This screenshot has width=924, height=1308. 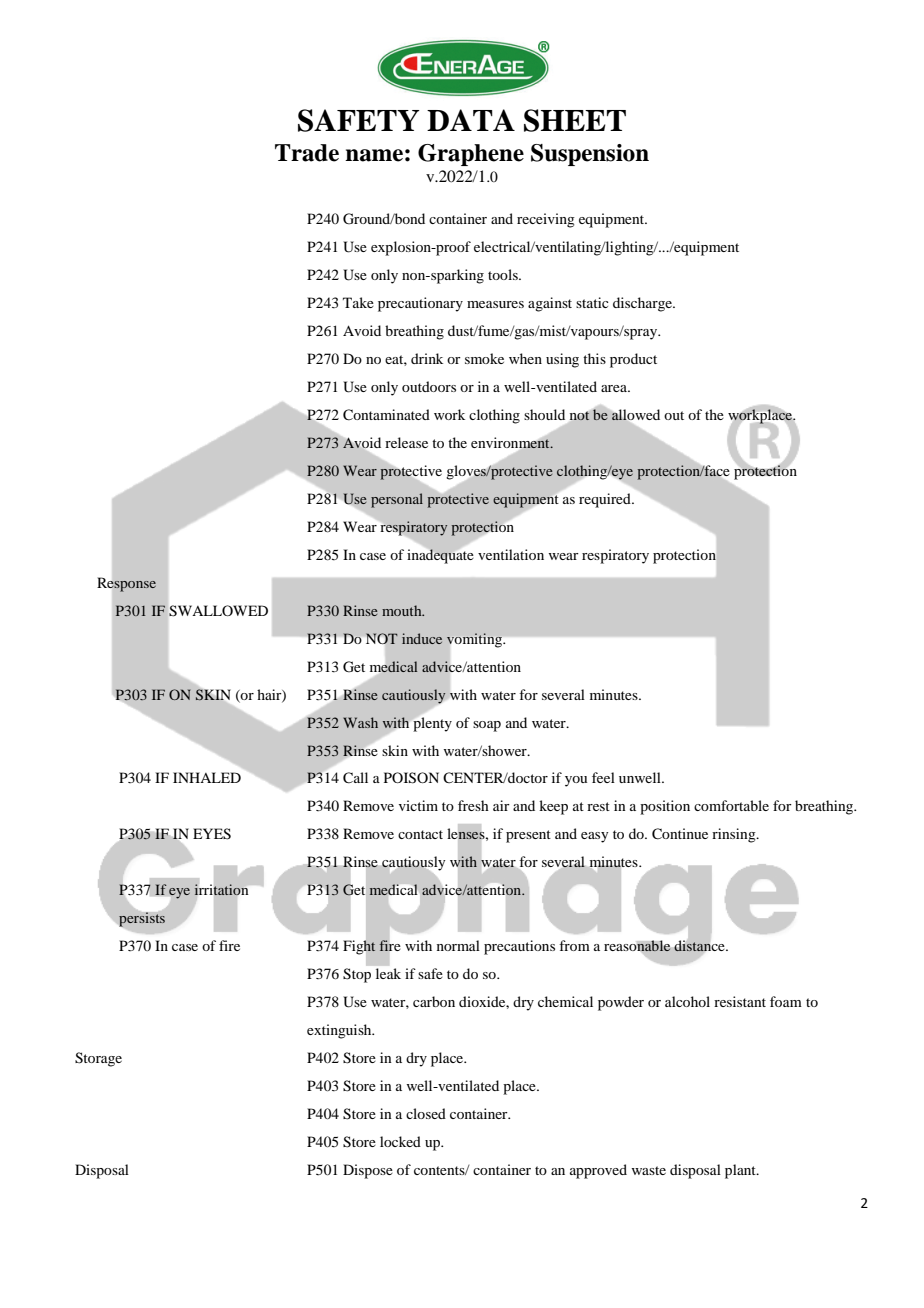 What do you see at coordinates (307, 153) in the screenshot?
I see `Trade` at bounding box center [307, 153].
